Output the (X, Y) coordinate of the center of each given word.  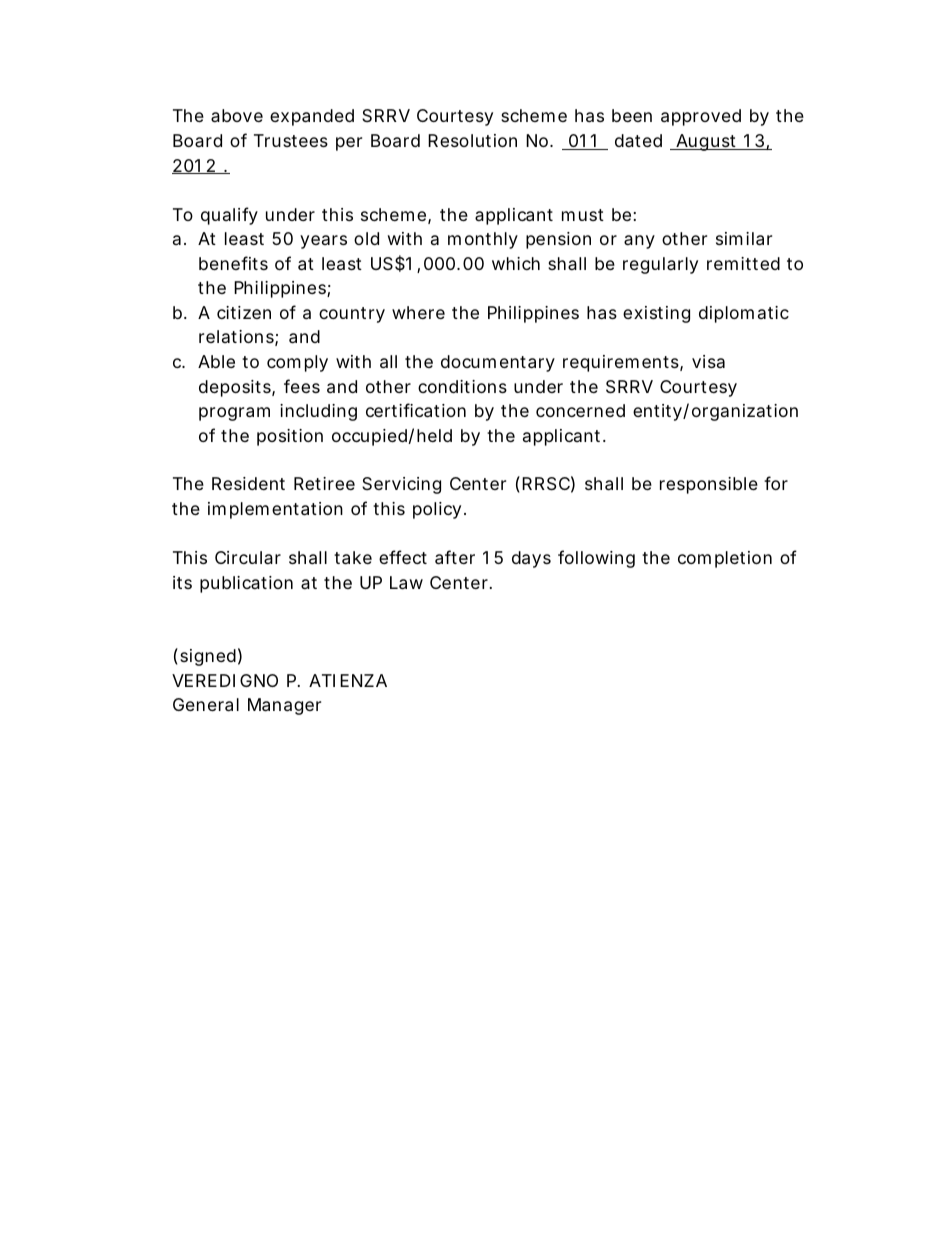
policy (439, 510)
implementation (275, 510)
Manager (284, 706)
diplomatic (744, 314)
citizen (244, 312)
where (418, 312)
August (707, 142)
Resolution (472, 140)
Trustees (291, 140)
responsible (709, 485)
